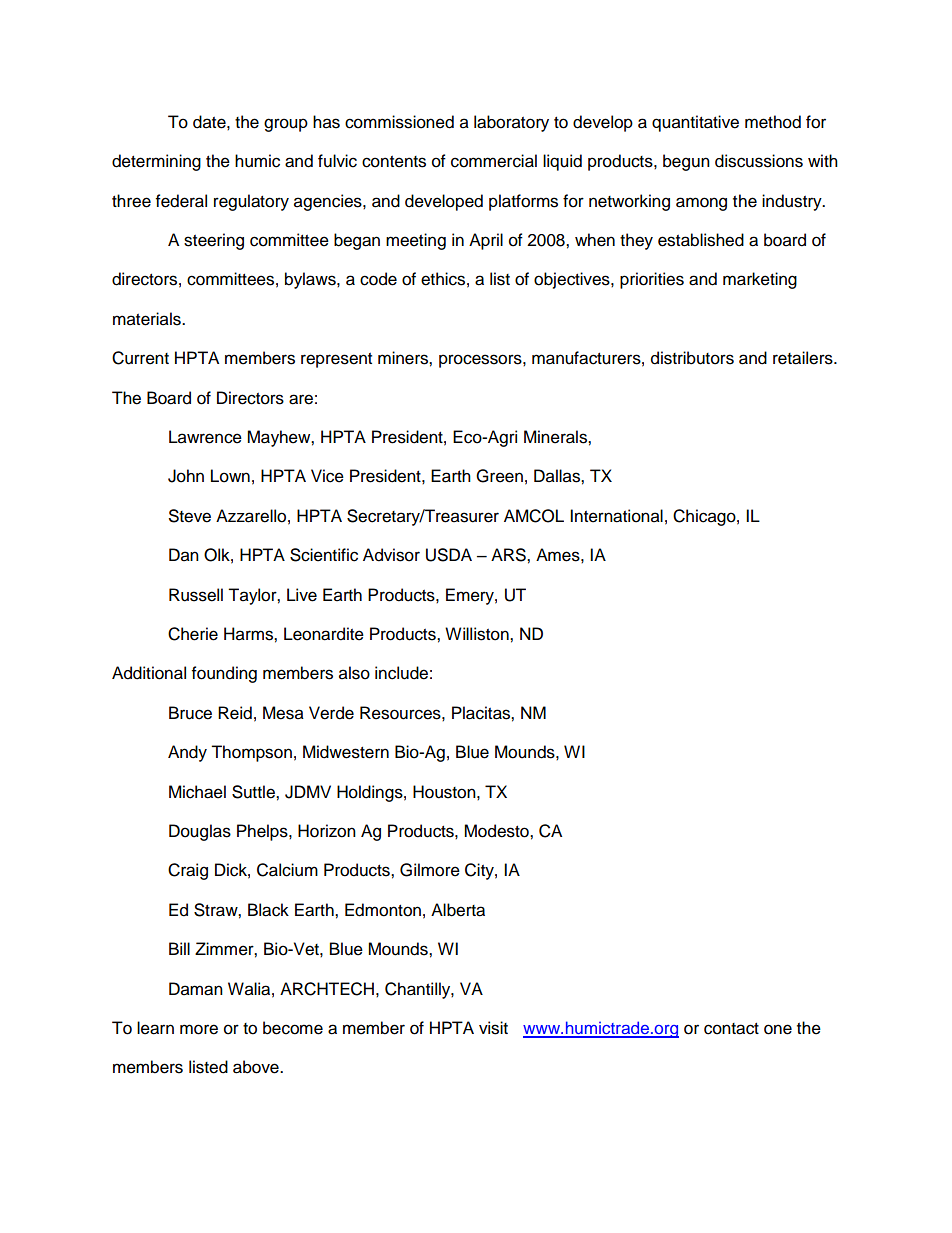  I want to click on determining, so click(156, 162).
